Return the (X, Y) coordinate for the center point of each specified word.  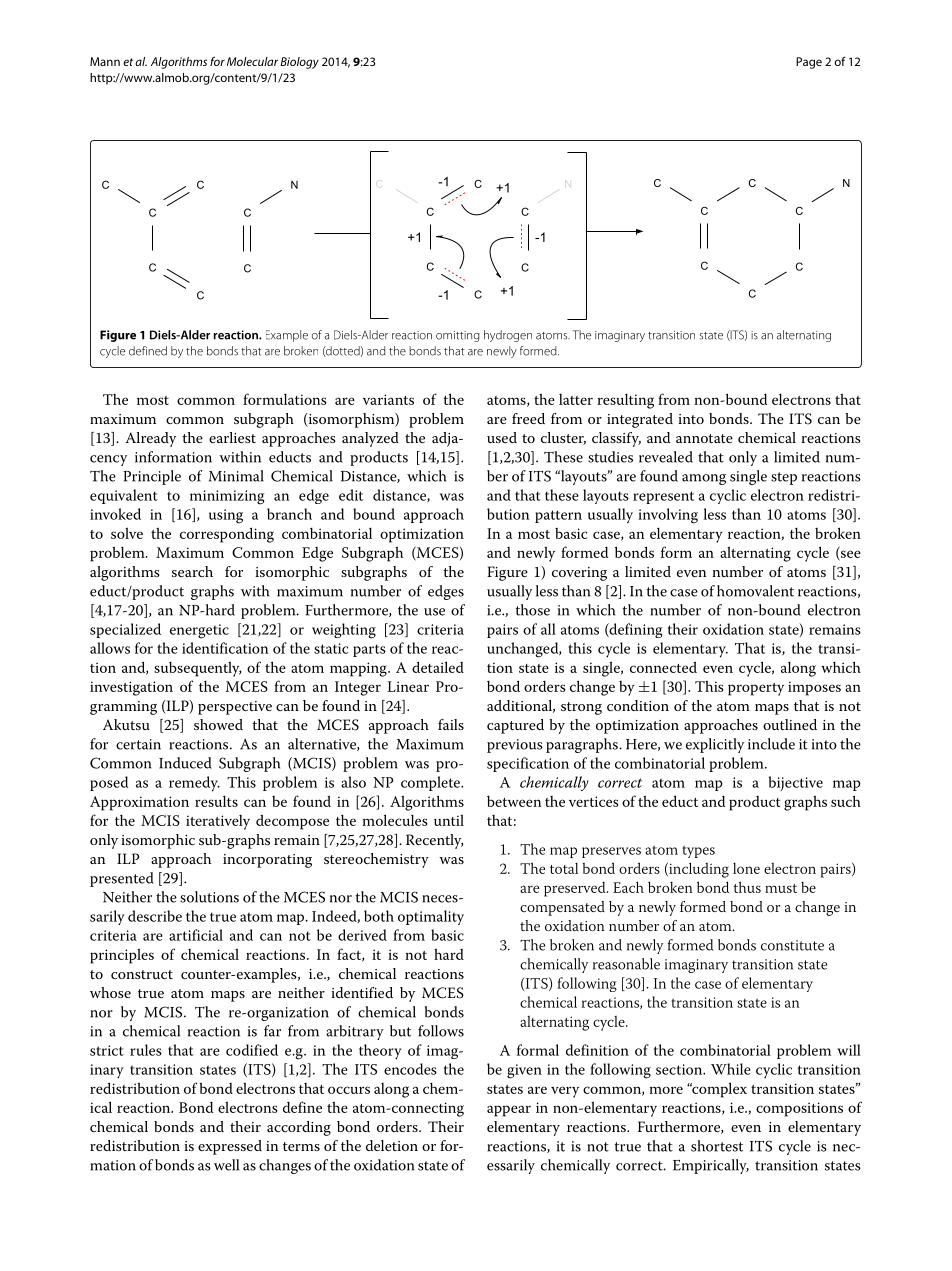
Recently (434, 841)
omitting (458, 336)
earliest (232, 437)
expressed (230, 1147)
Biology (299, 63)
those (532, 610)
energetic (199, 631)
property (756, 689)
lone (746, 868)
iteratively (218, 822)
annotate (704, 438)
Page (809, 63)
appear (509, 1111)
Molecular (252, 61)
